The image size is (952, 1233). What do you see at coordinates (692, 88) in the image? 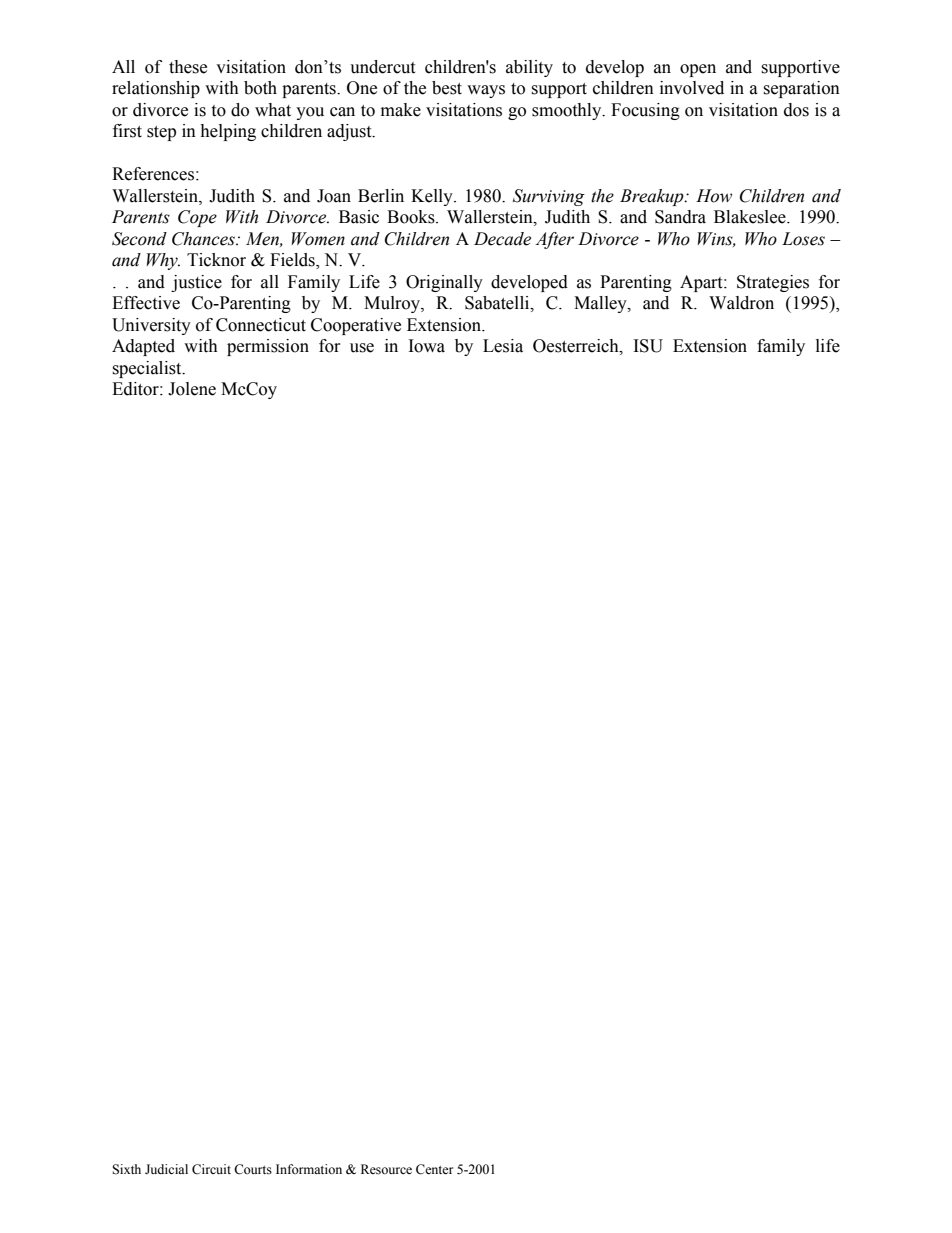
I see `involved` at bounding box center [692, 88].
